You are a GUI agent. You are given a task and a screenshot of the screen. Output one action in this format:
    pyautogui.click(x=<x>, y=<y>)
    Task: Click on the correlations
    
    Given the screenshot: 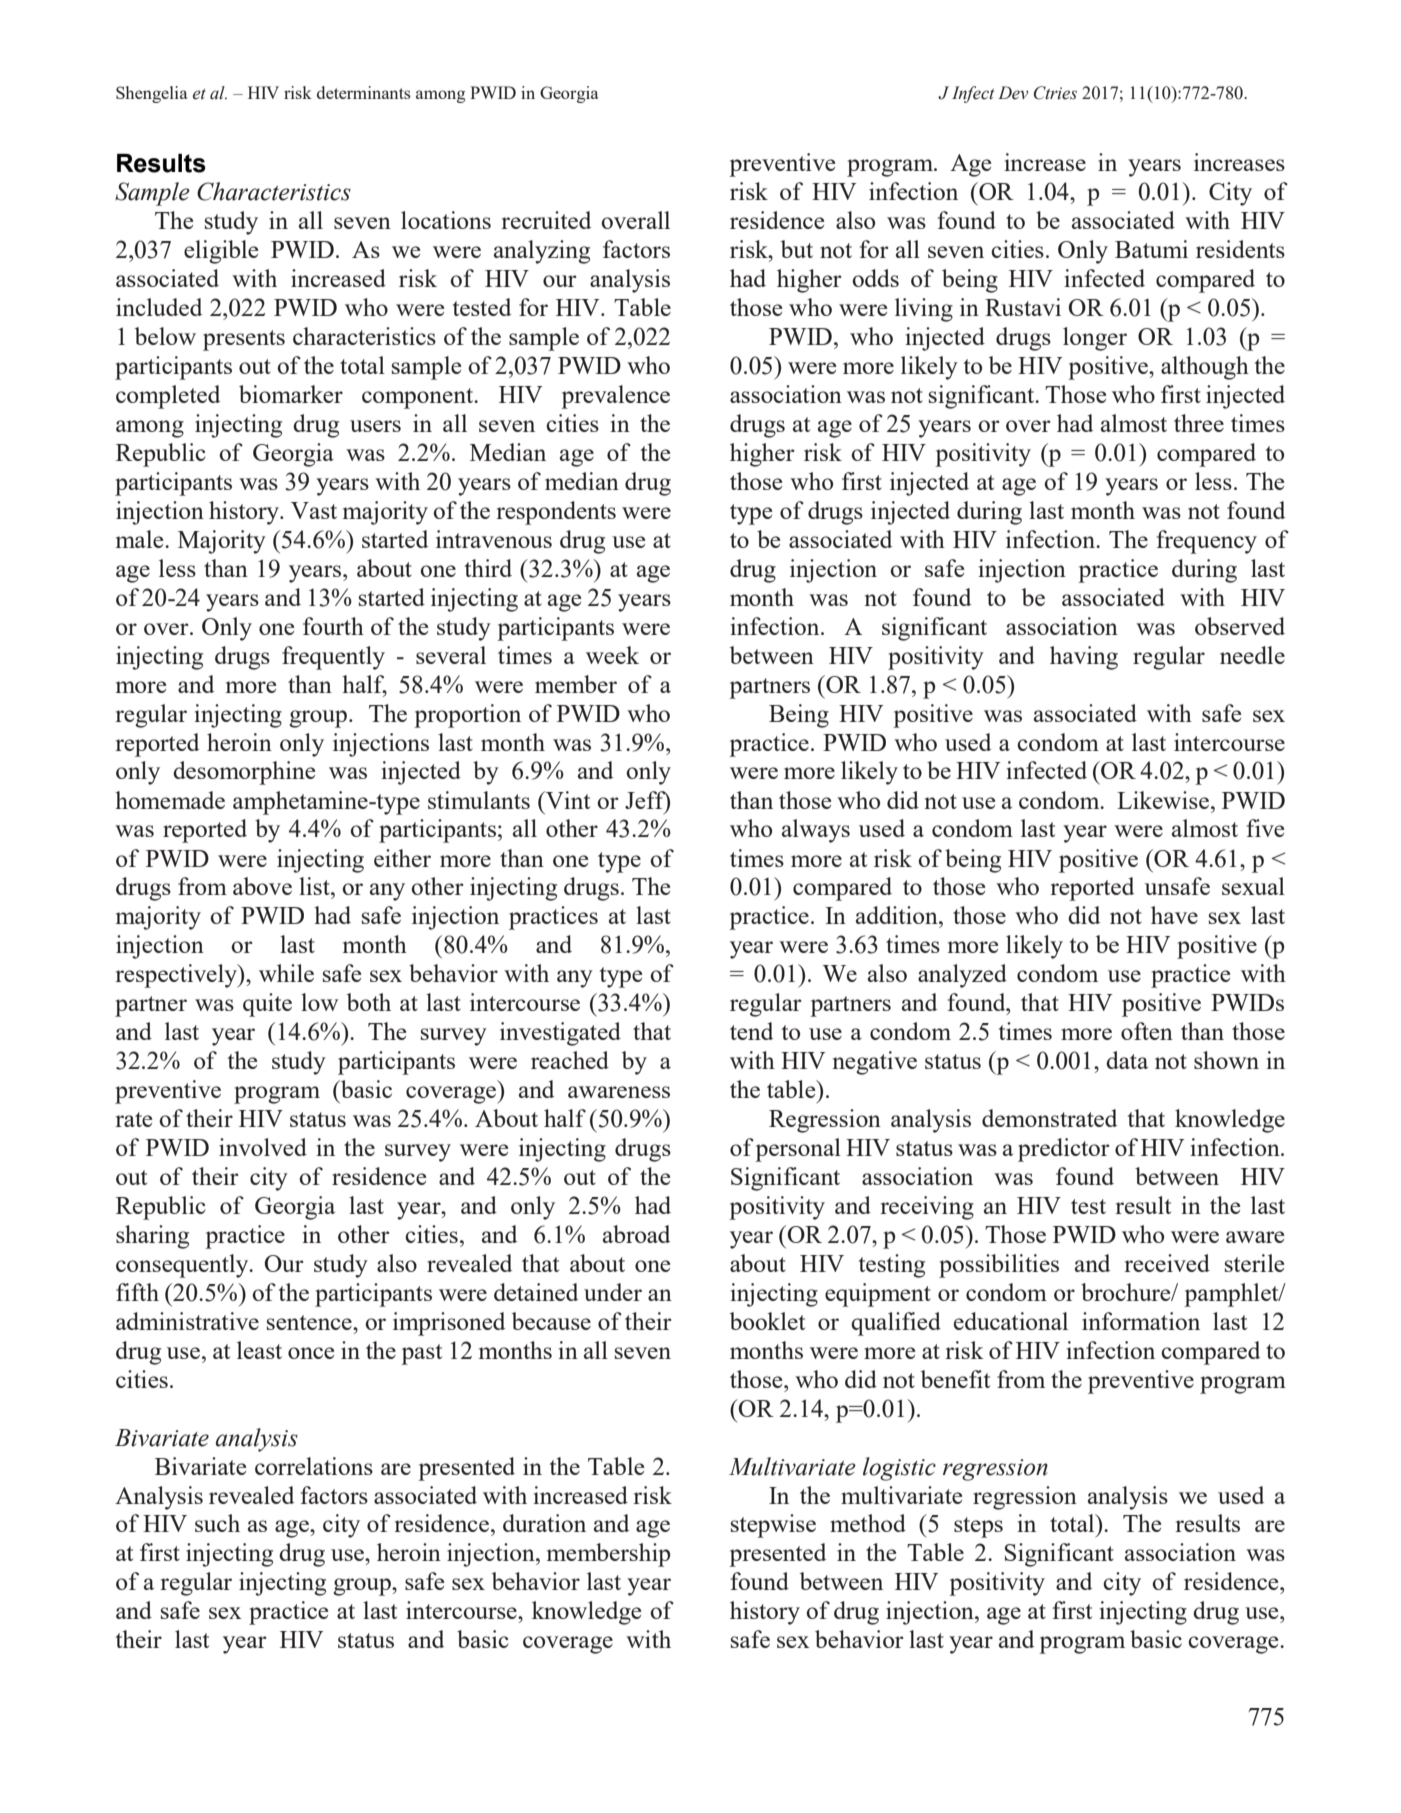 What is the action you would take?
    pyautogui.click(x=314, y=1466)
